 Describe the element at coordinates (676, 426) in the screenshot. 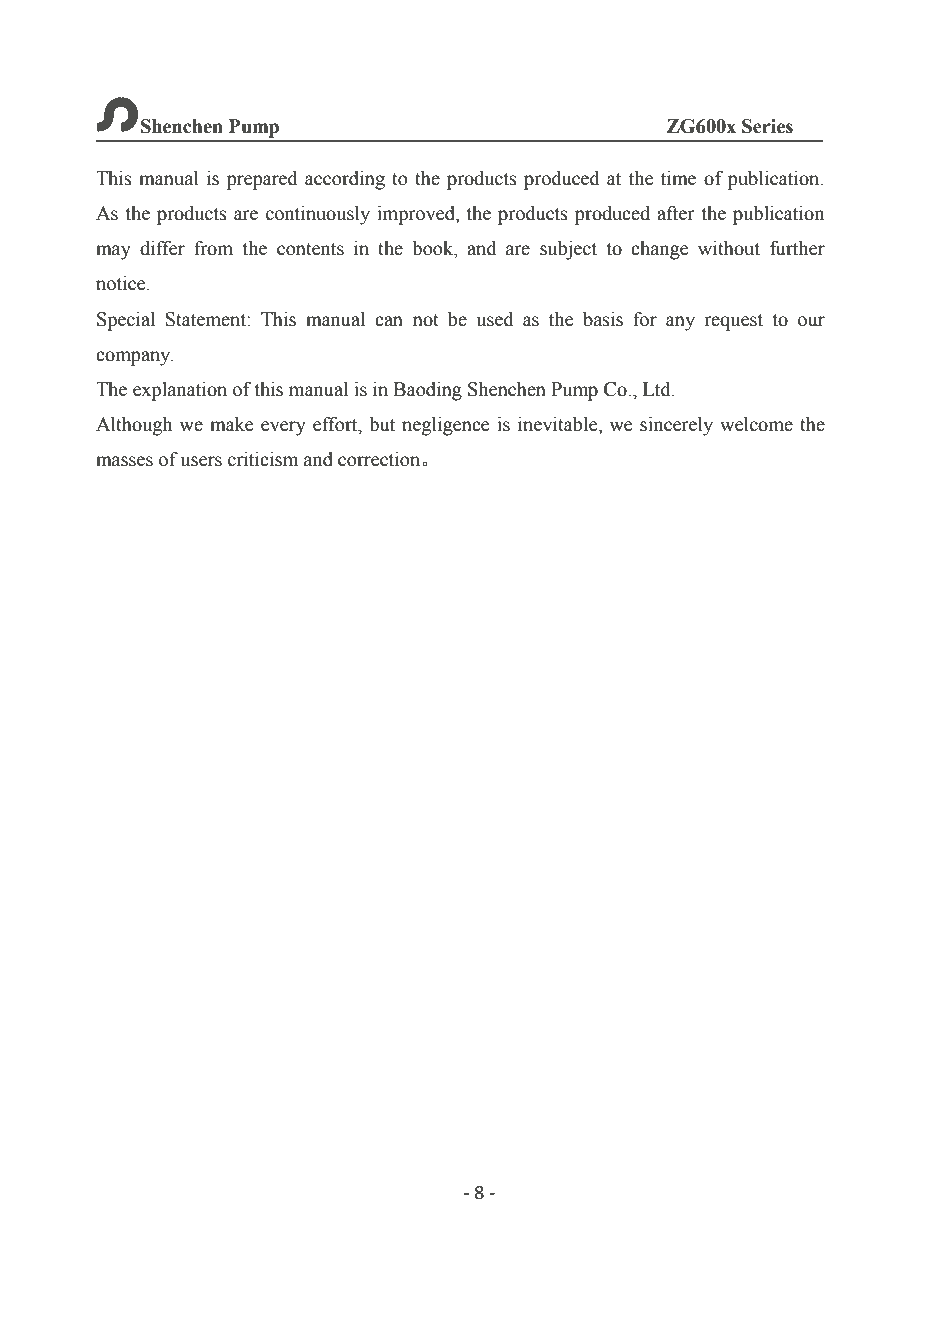

I see `sincerely` at that location.
